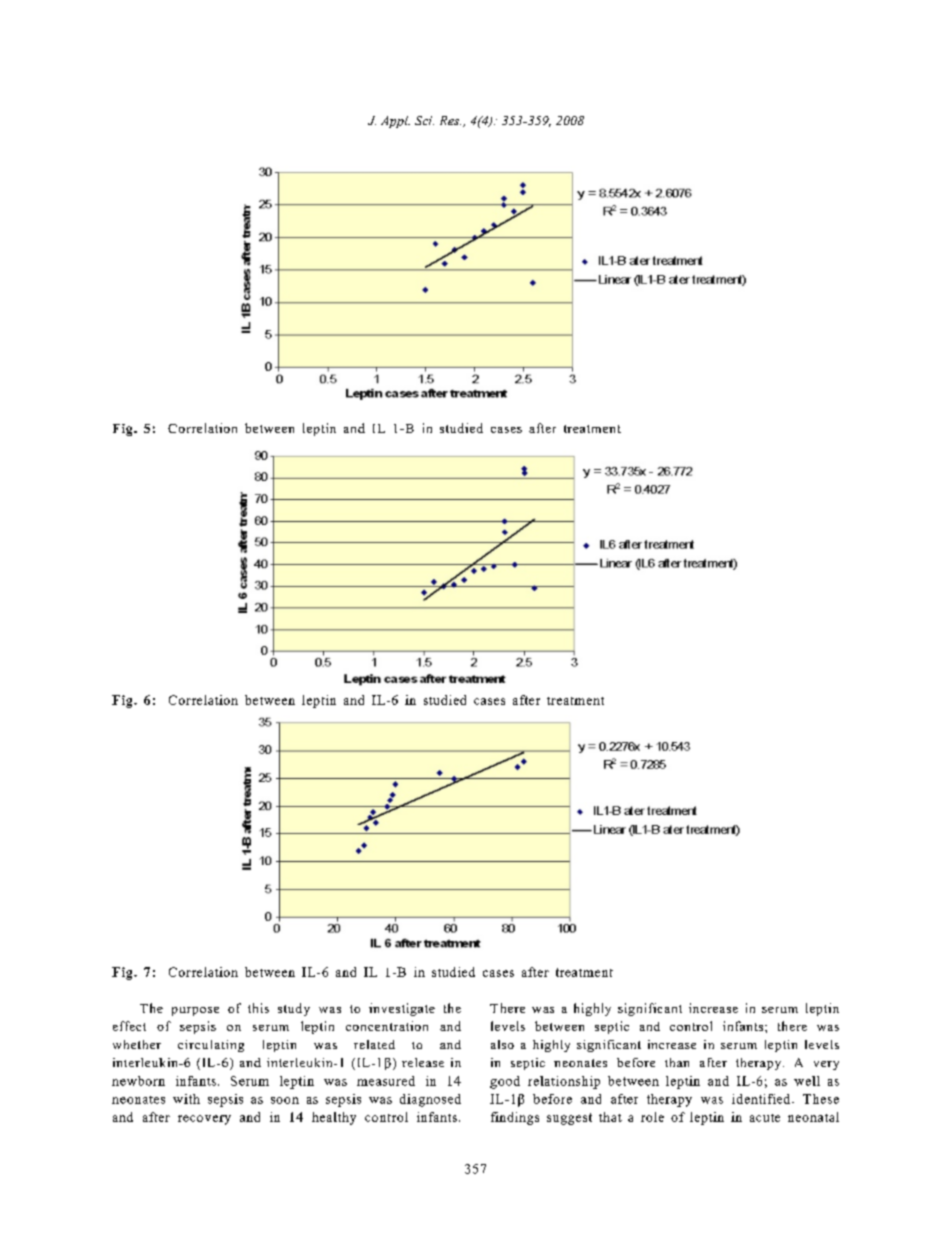  Describe the element at coordinates (424, 120) in the screenshot. I see `Sci` at that location.
